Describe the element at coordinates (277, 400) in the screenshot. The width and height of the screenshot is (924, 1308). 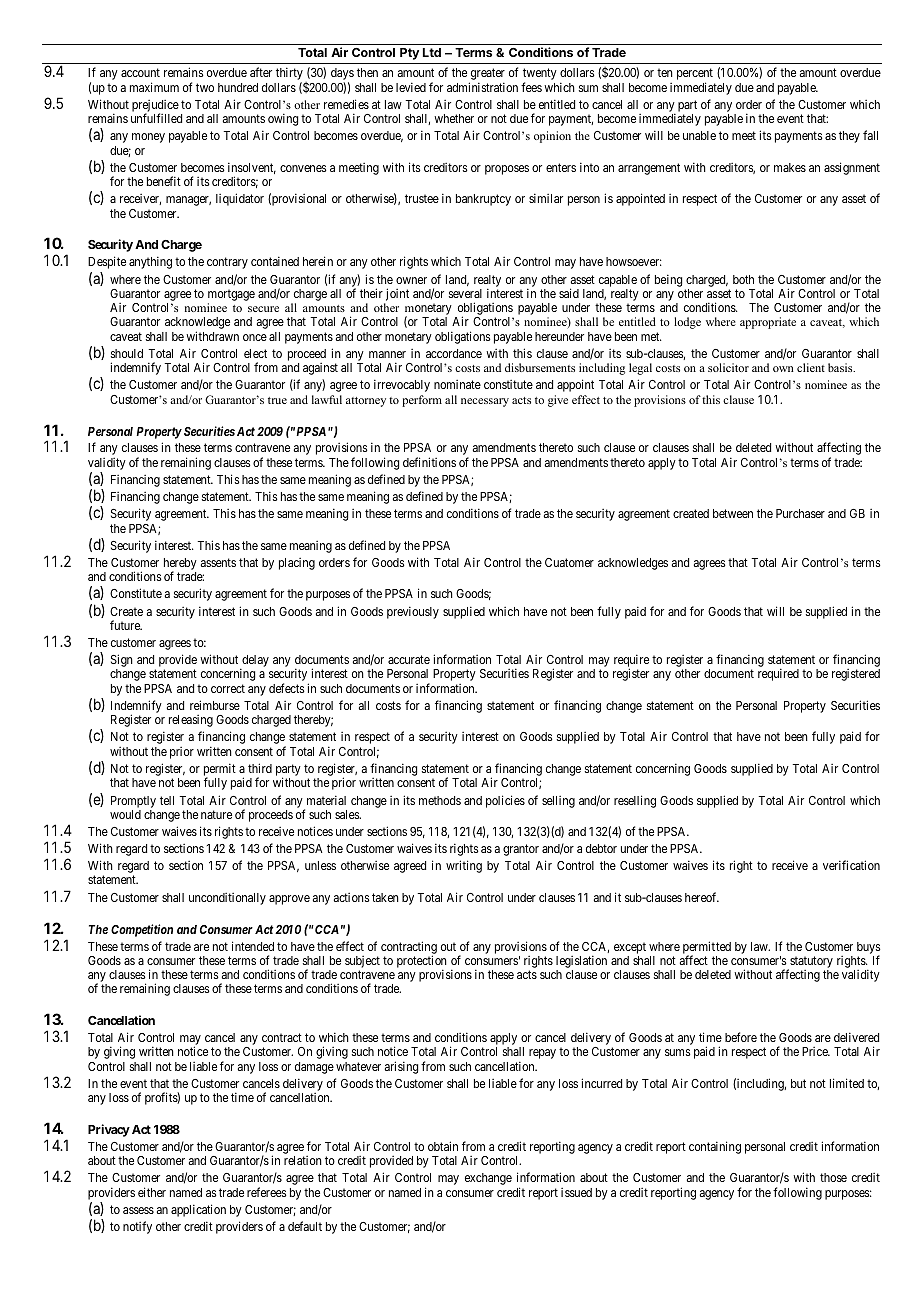
I see `true` at that location.
